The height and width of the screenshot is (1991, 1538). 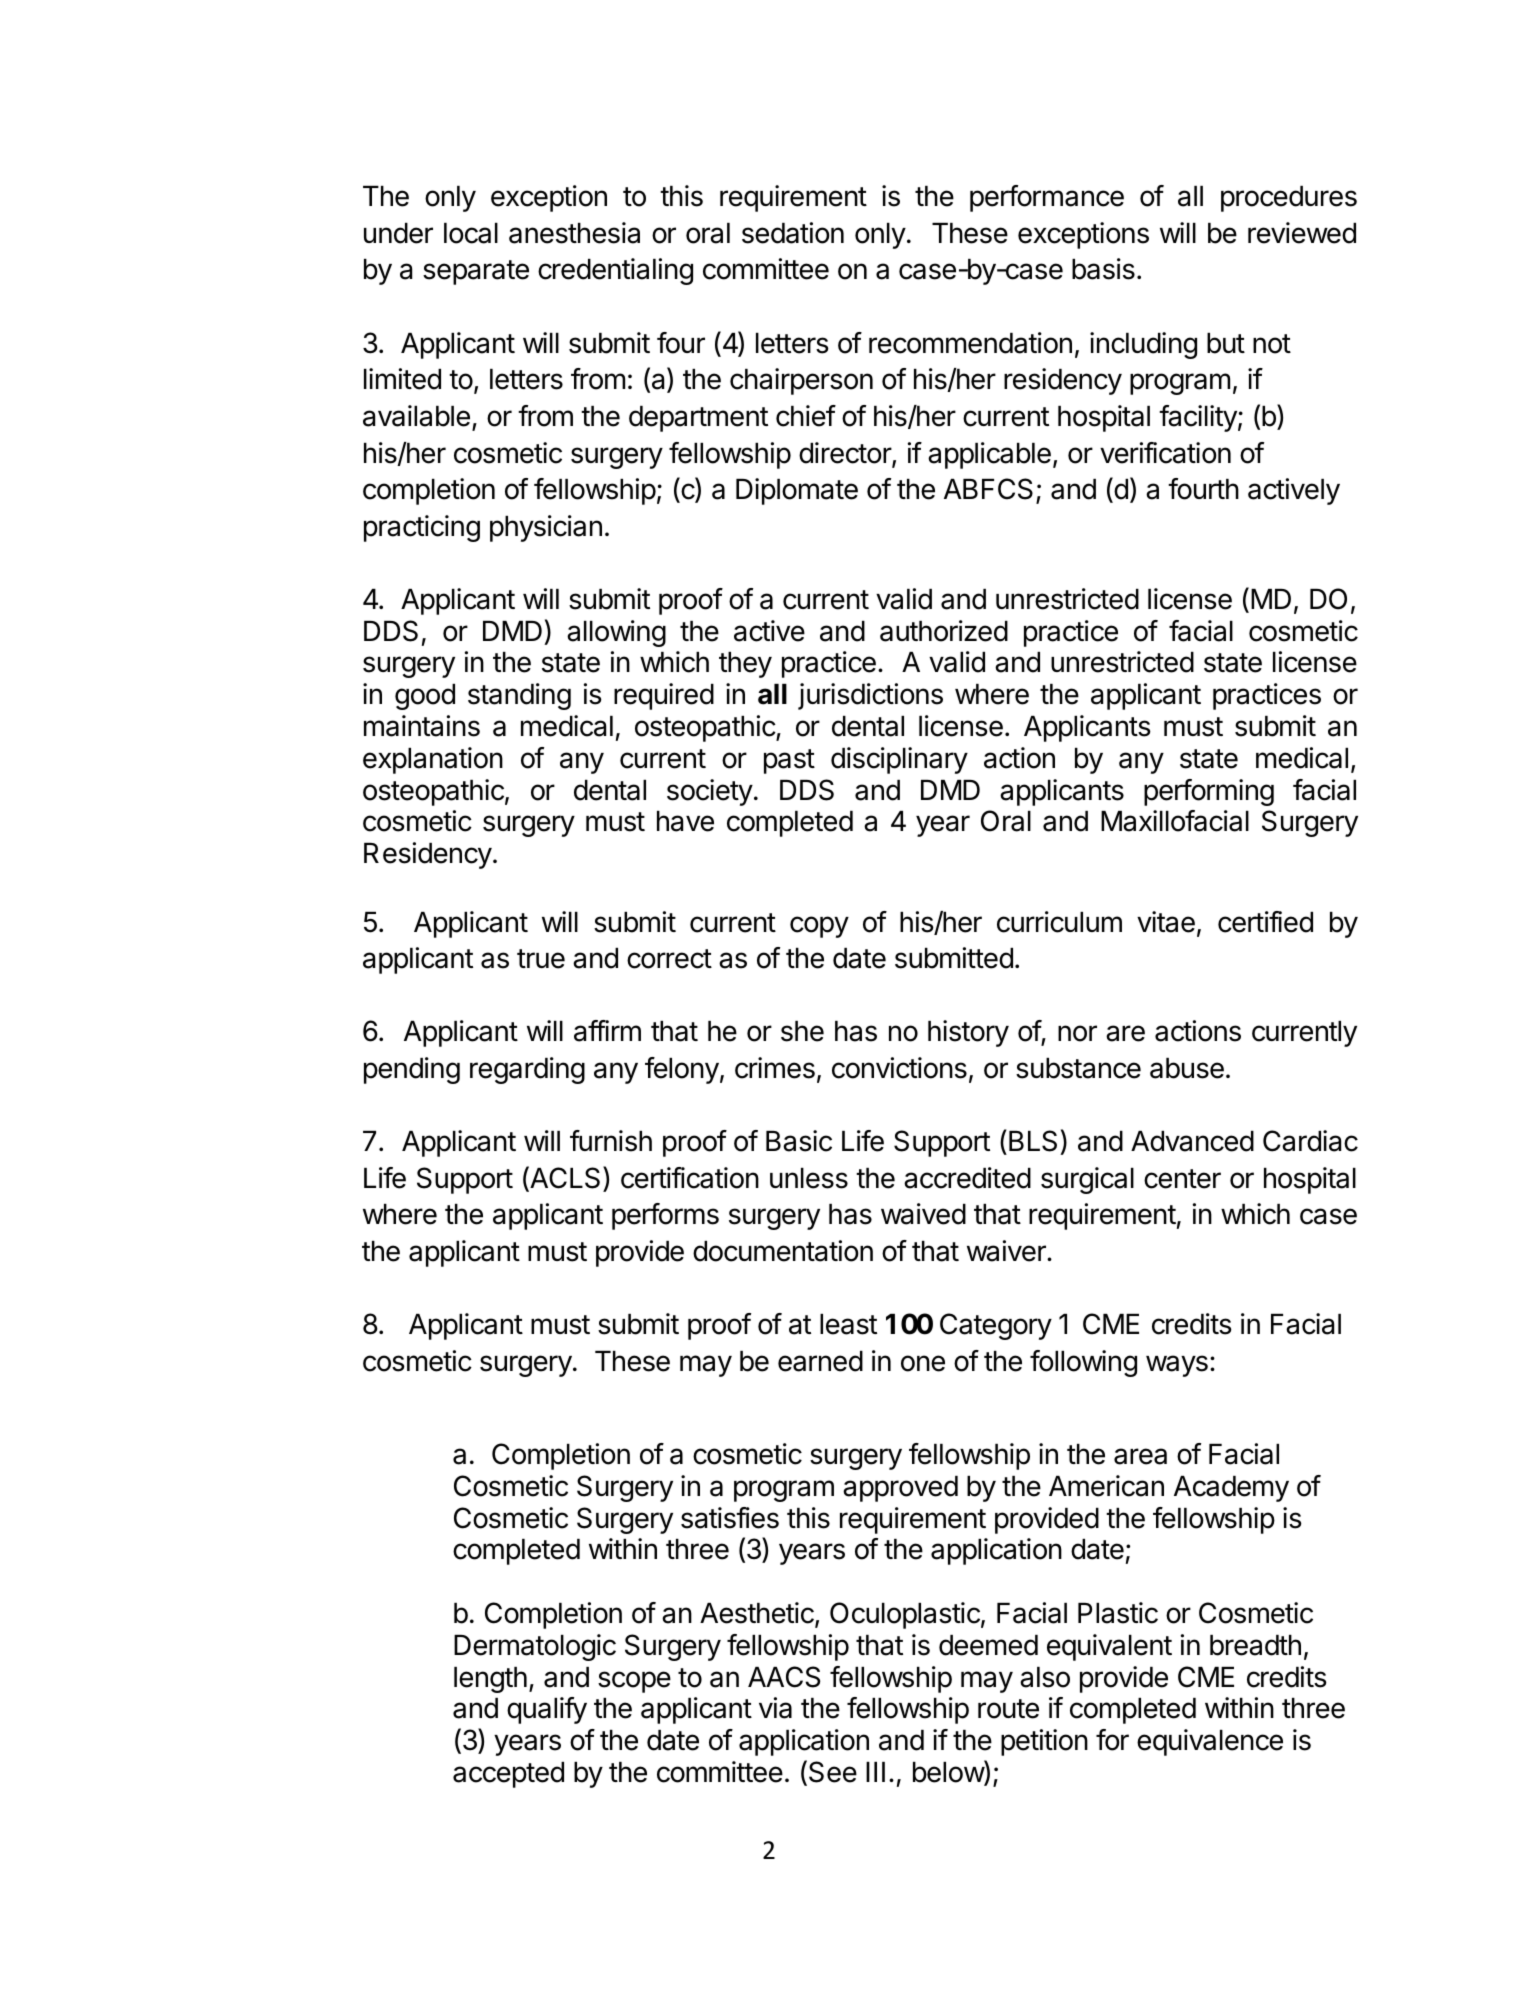 I want to click on local, so click(x=471, y=233).
